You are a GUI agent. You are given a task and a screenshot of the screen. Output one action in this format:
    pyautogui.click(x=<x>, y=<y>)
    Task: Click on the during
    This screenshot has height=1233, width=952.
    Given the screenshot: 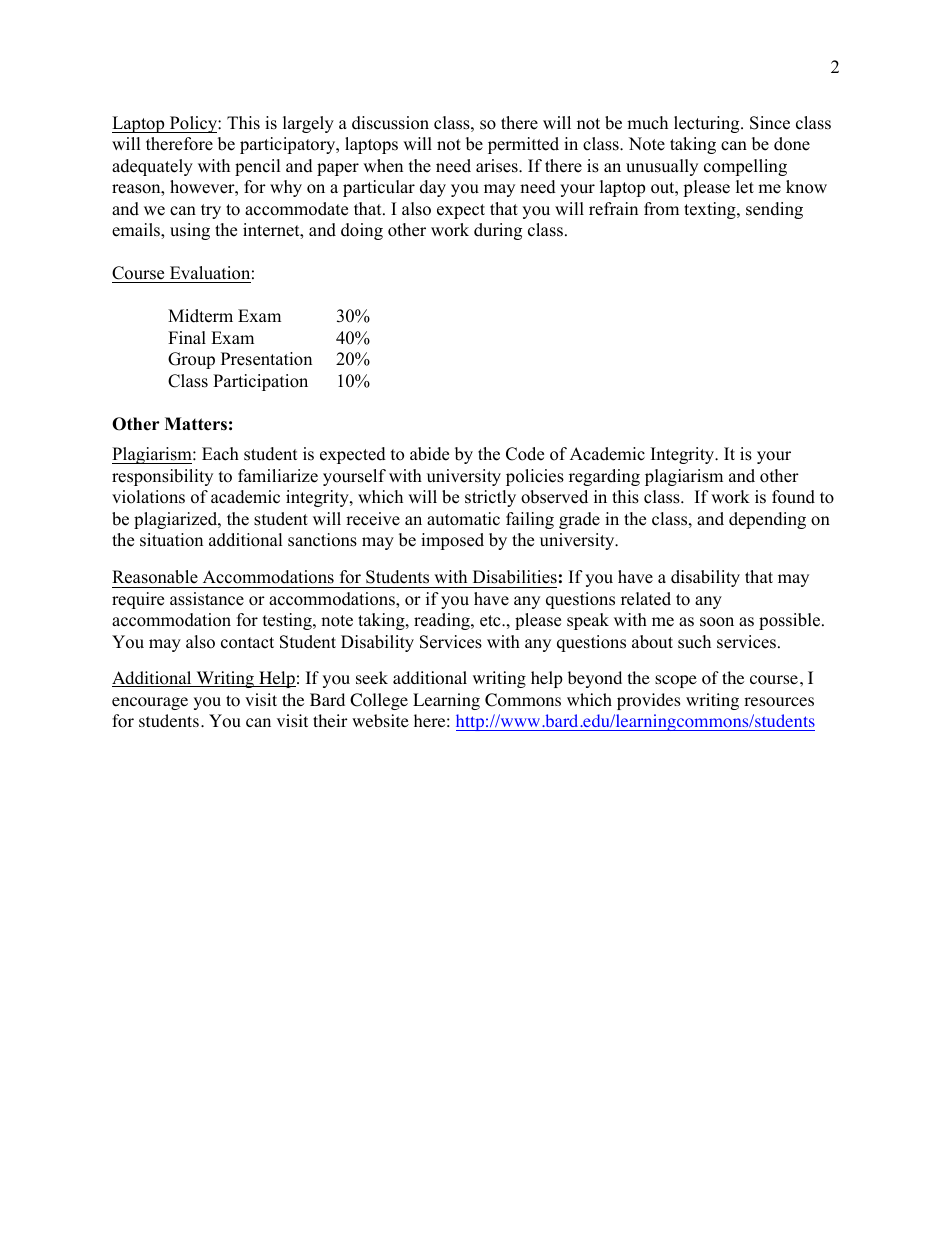 What is the action you would take?
    pyautogui.click(x=498, y=231)
